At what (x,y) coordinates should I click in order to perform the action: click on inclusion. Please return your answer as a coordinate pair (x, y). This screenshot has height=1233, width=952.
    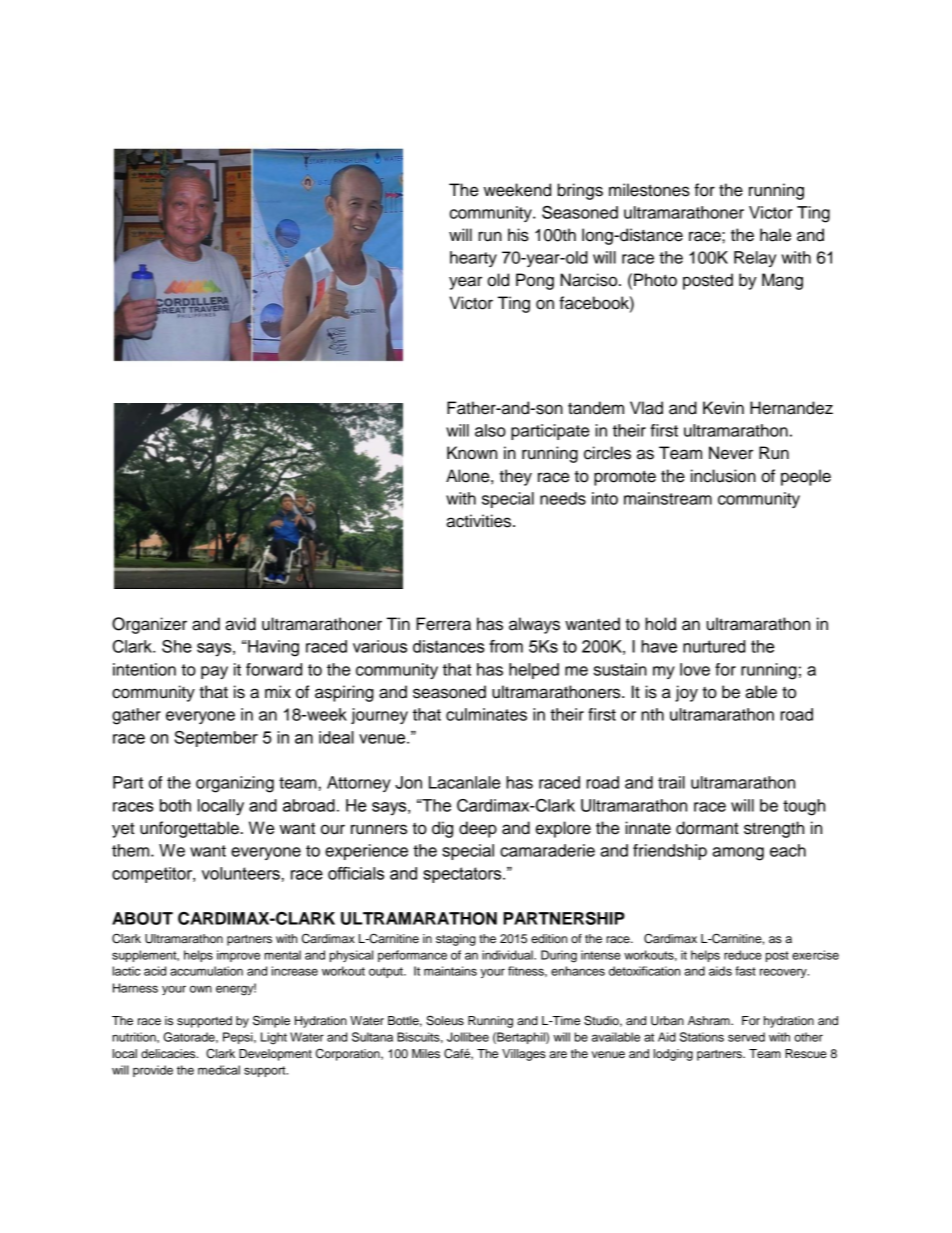
    Looking at the image, I should click on (723, 476).
